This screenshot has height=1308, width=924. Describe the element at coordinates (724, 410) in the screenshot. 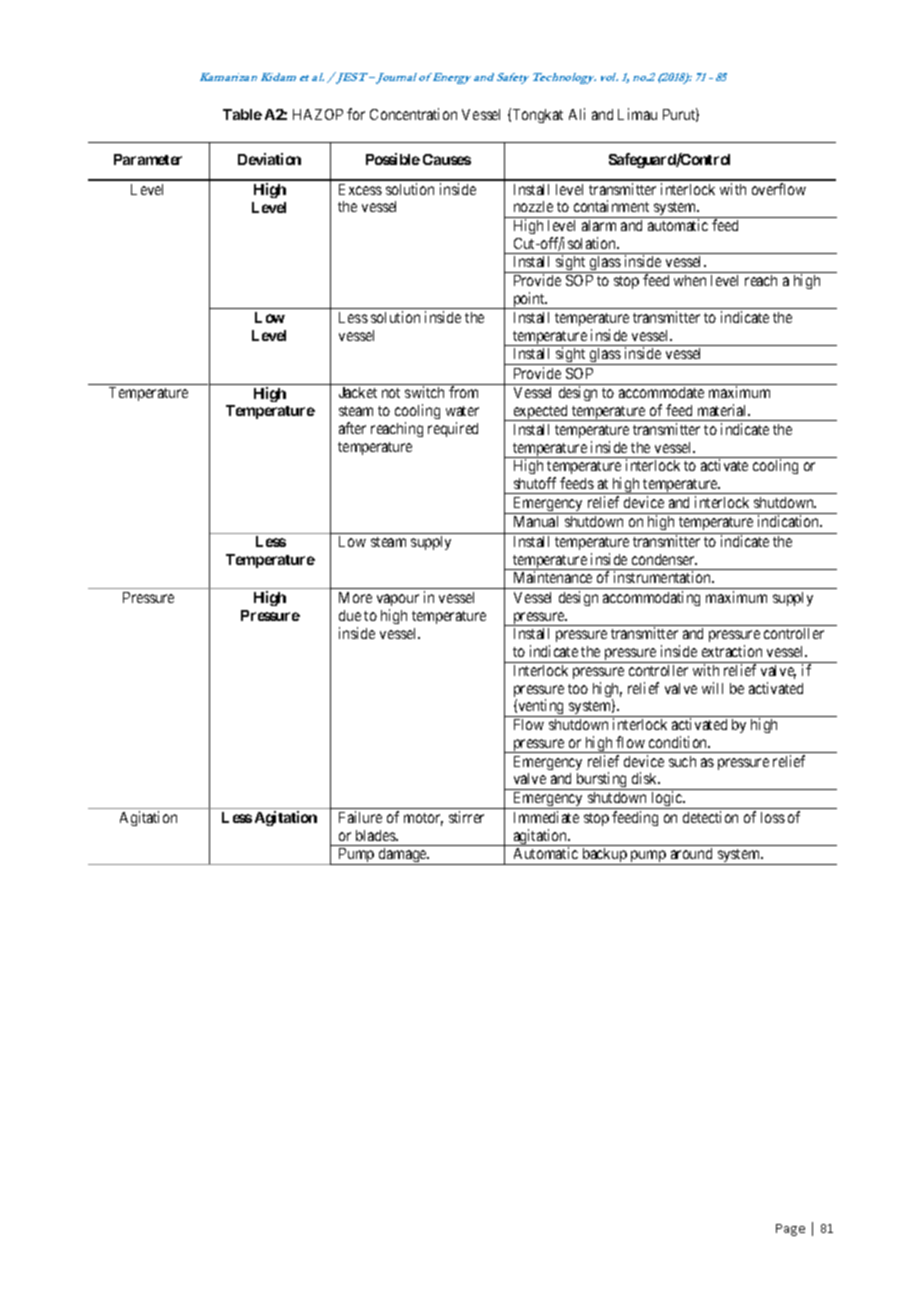

I see `material` at that location.
